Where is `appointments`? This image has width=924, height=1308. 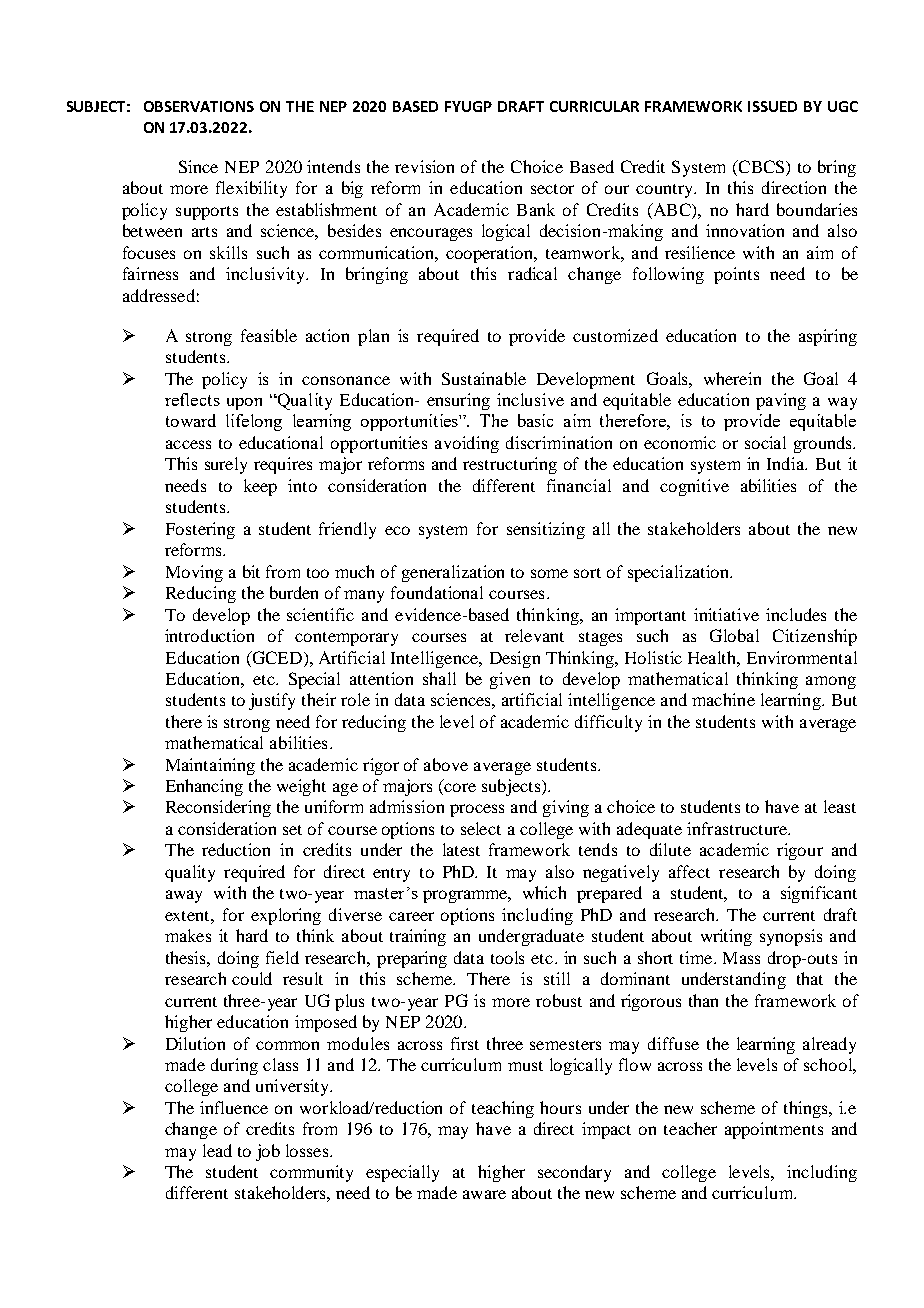 appointments is located at coordinates (774, 1130).
